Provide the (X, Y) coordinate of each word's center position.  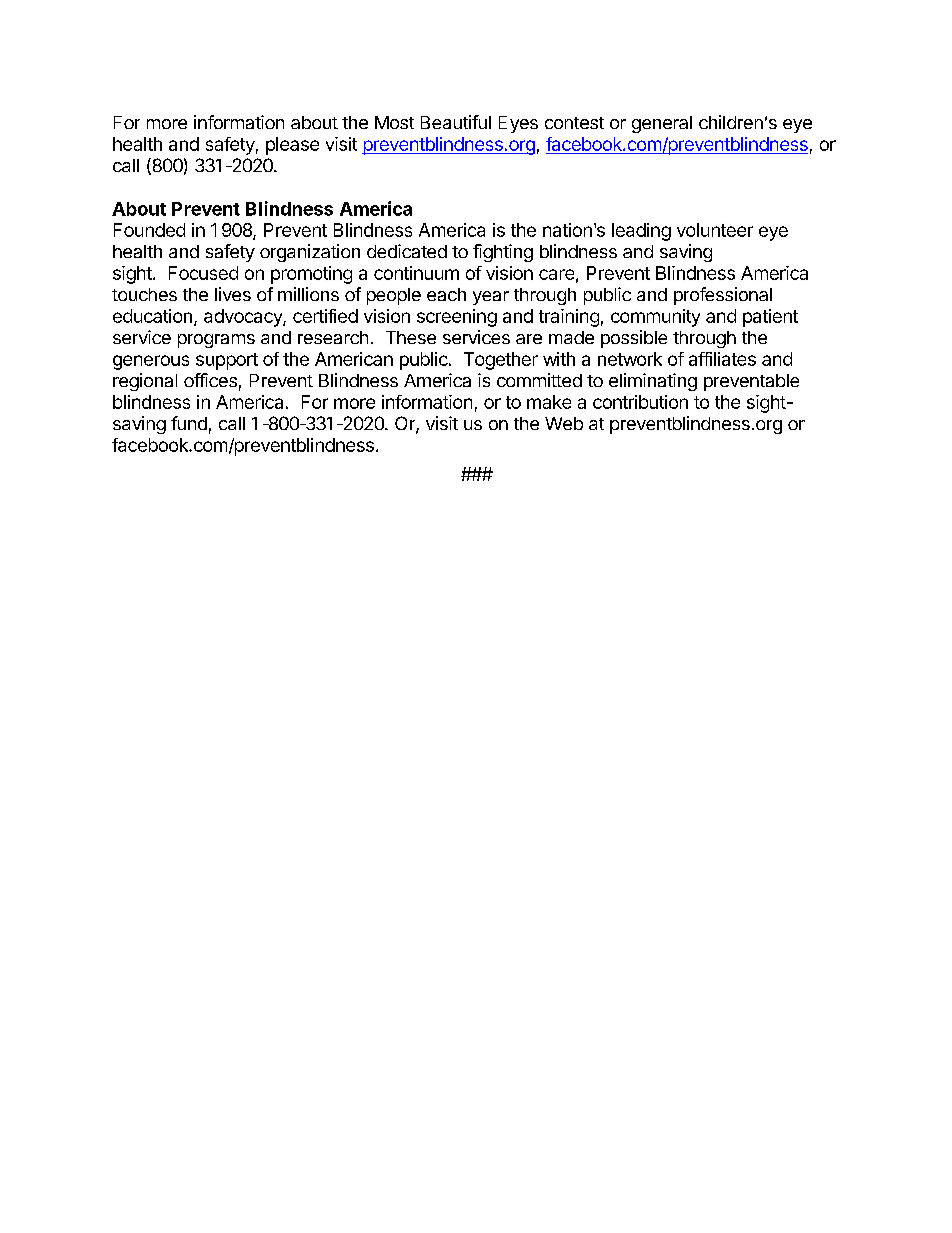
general (662, 124)
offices (210, 380)
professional (723, 296)
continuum (416, 273)
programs (216, 341)
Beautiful (456, 122)
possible (634, 339)
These (411, 337)
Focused (203, 273)
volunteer (715, 230)
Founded (149, 230)
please (292, 146)
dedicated (407, 251)
